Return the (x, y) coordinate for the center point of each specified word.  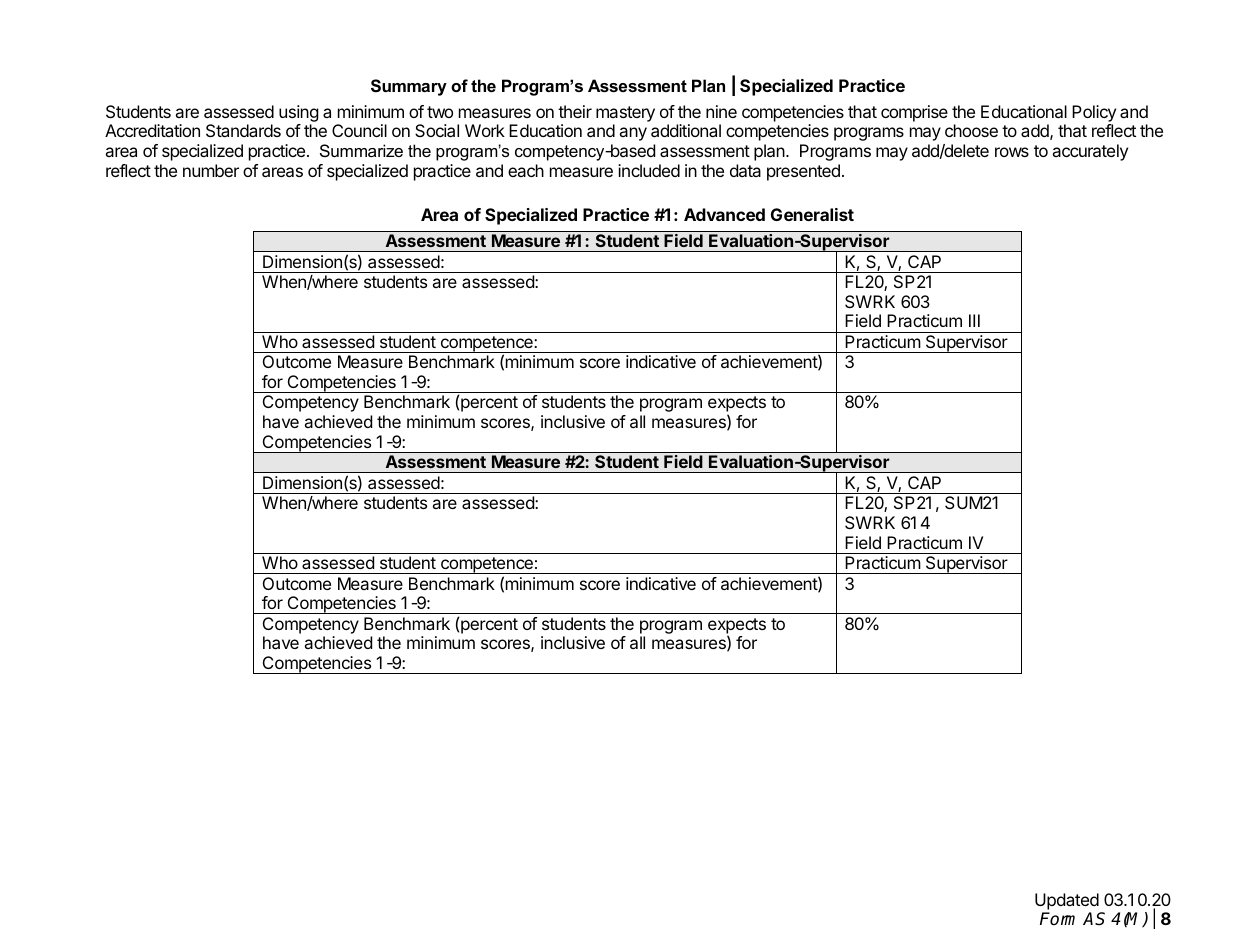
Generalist (812, 214)
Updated (1067, 901)
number (211, 170)
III (974, 320)
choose (971, 130)
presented (803, 172)
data (745, 170)
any (633, 134)
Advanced (724, 214)
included (649, 170)
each (526, 170)
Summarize (361, 150)
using (299, 113)
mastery (625, 114)
